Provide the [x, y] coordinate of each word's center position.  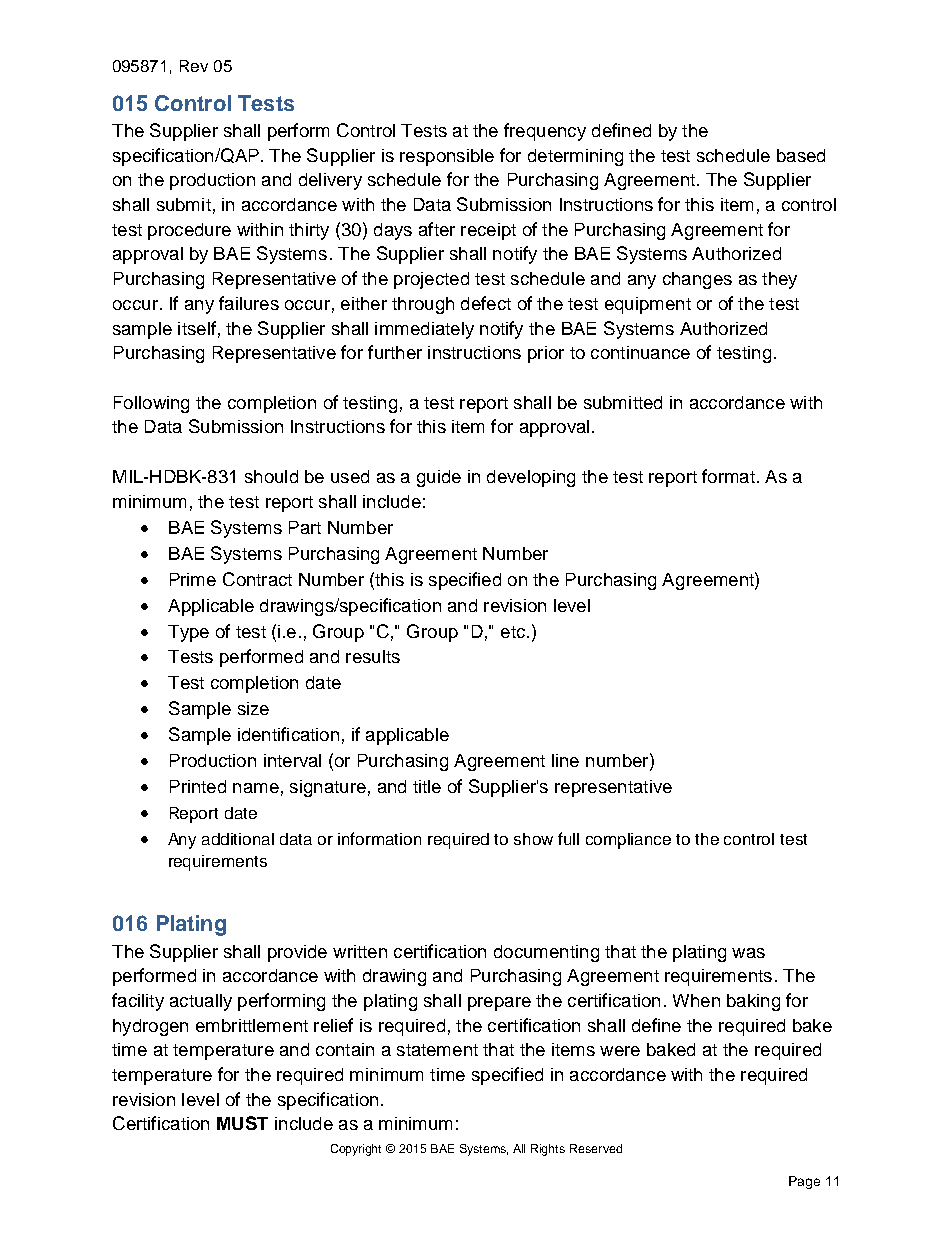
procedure [189, 231]
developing [531, 478]
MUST [242, 1123]
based [801, 155]
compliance [628, 841]
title [427, 786]
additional [238, 839]
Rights [548, 1150]
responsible [447, 157]
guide [439, 478]
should [271, 476]
